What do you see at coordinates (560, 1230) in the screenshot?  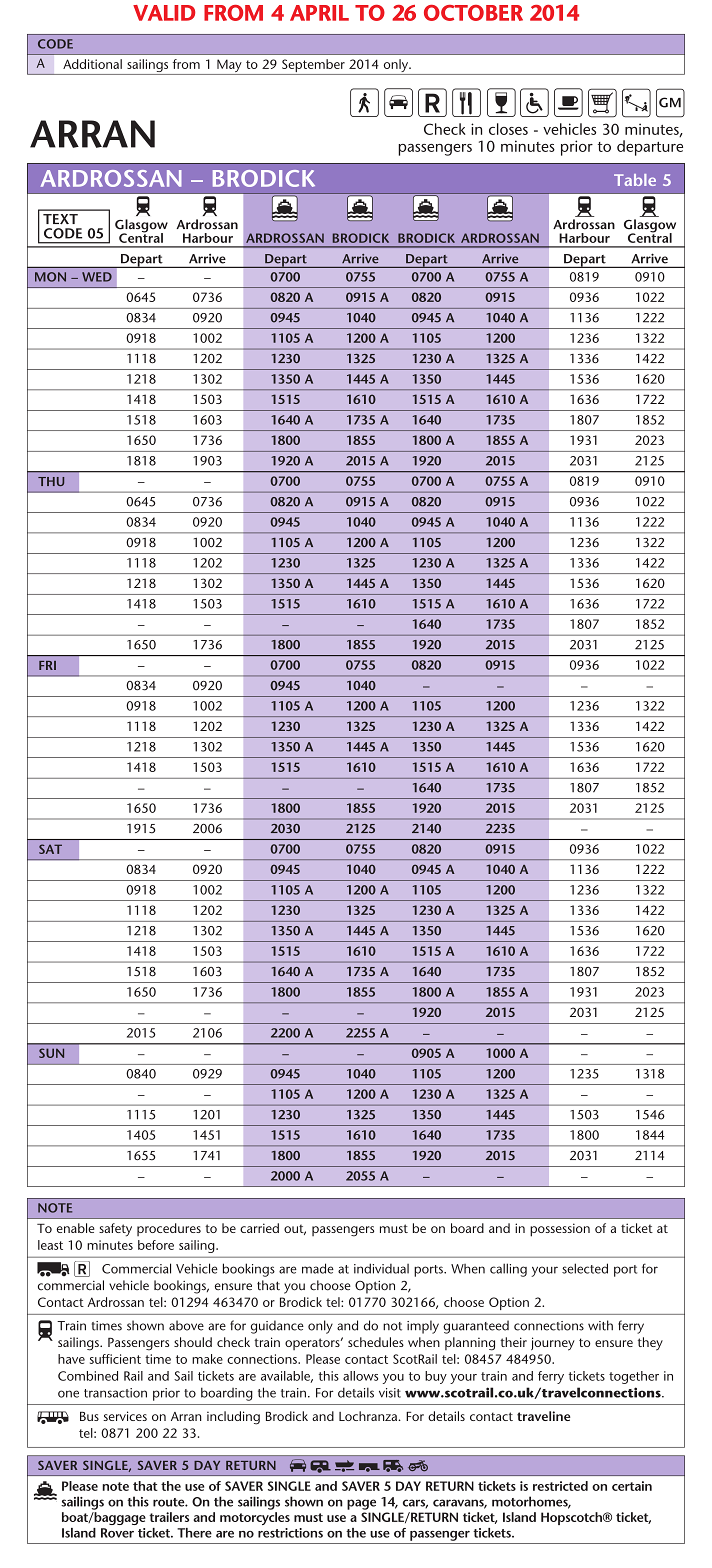 I see `possession` at bounding box center [560, 1230].
